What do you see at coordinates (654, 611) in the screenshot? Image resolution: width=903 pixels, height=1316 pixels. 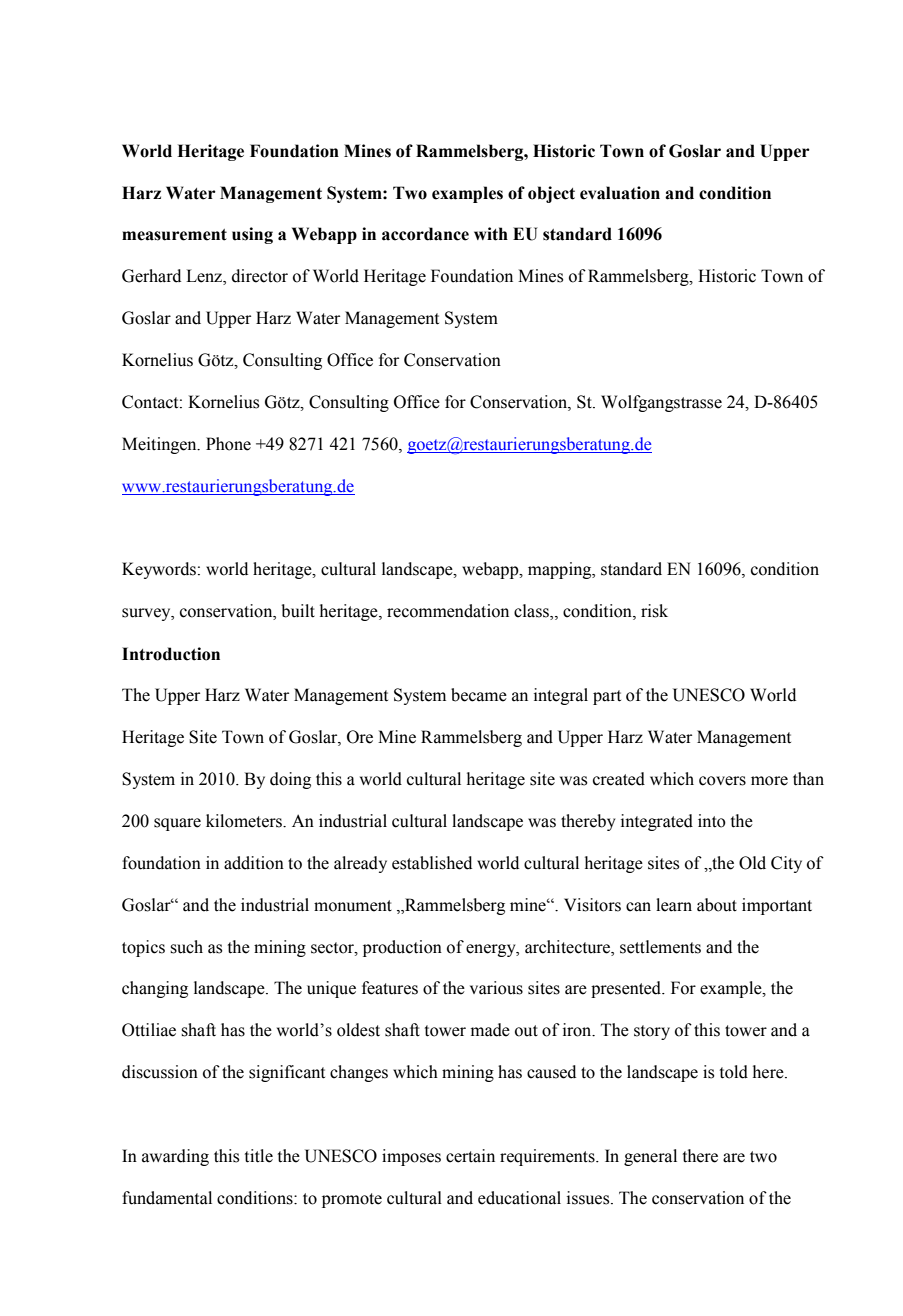 I see `risk` at bounding box center [654, 611].
